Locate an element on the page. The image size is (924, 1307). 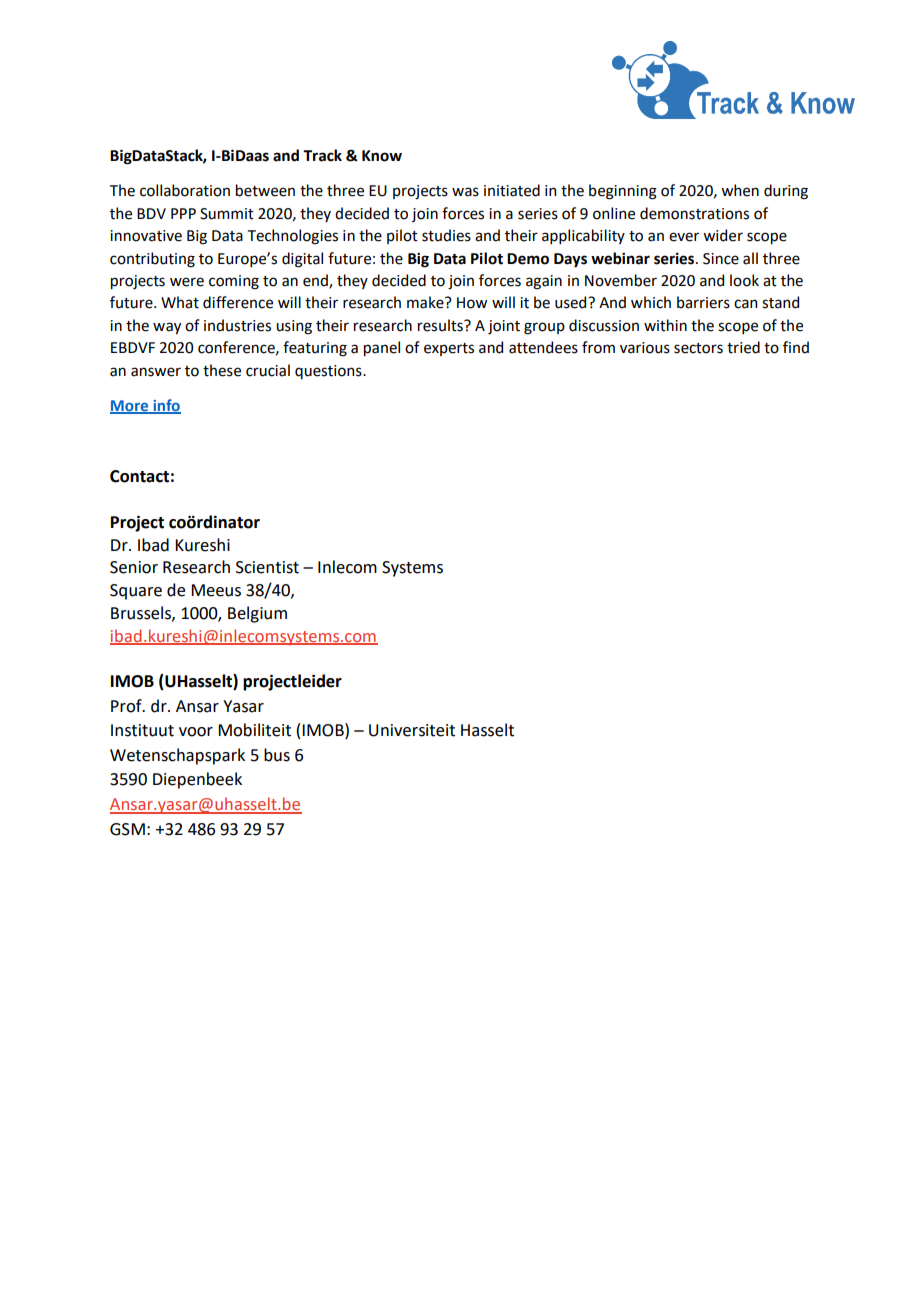
GSM is located at coordinates (127, 829).
